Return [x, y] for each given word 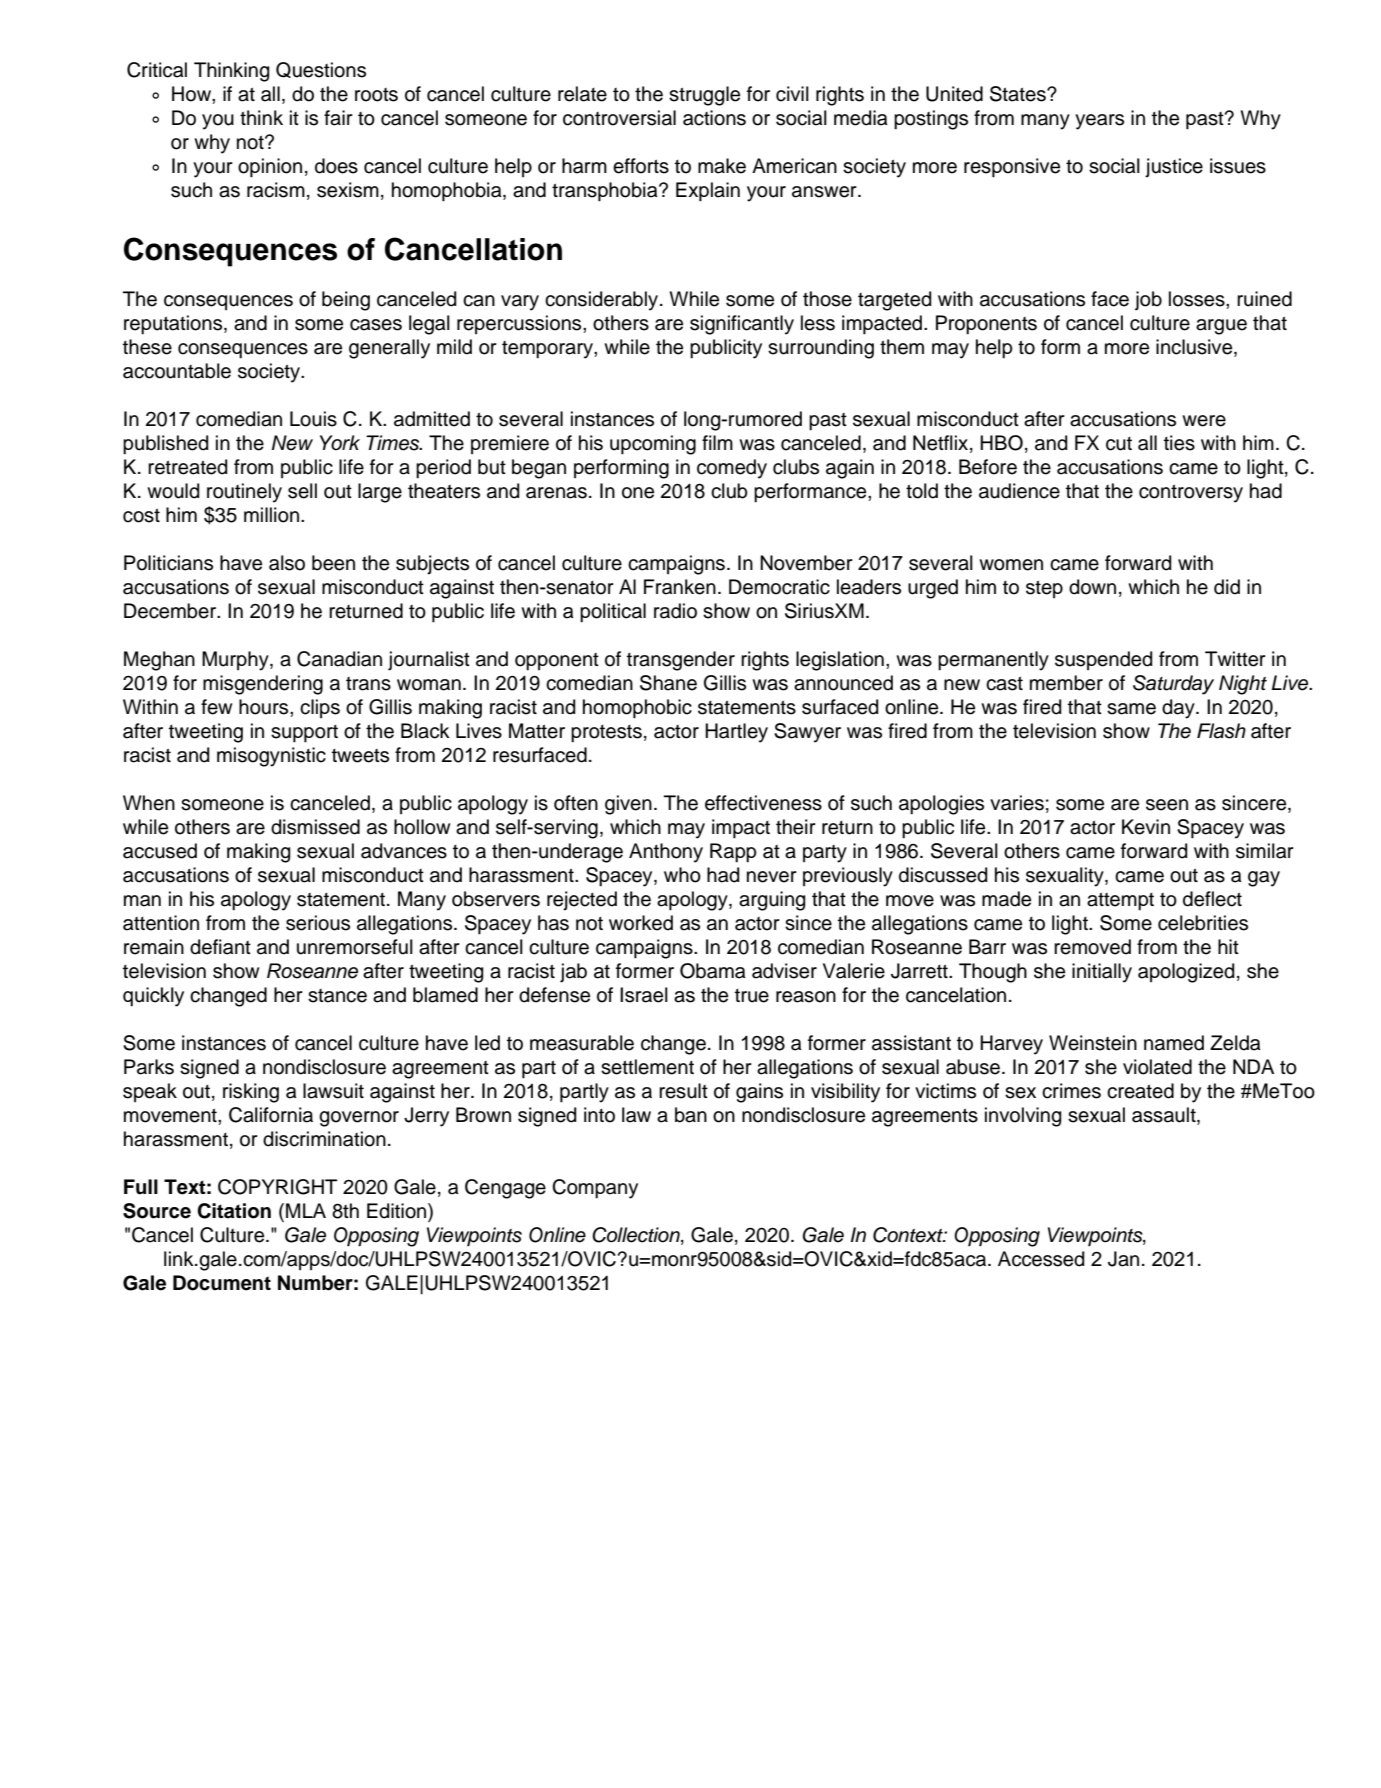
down [1092, 587]
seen [1167, 805]
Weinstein [1093, 1043]
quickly [153, 997]
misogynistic [271, 757]
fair [338, 118]
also [287, 563]
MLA [306, 1210]
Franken [680, 587]
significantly [742, 325]
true [752, 996]
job [1148, 301]
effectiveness [763, 803]
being [346, 301]
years [1099, 122]
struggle [704, 96]
